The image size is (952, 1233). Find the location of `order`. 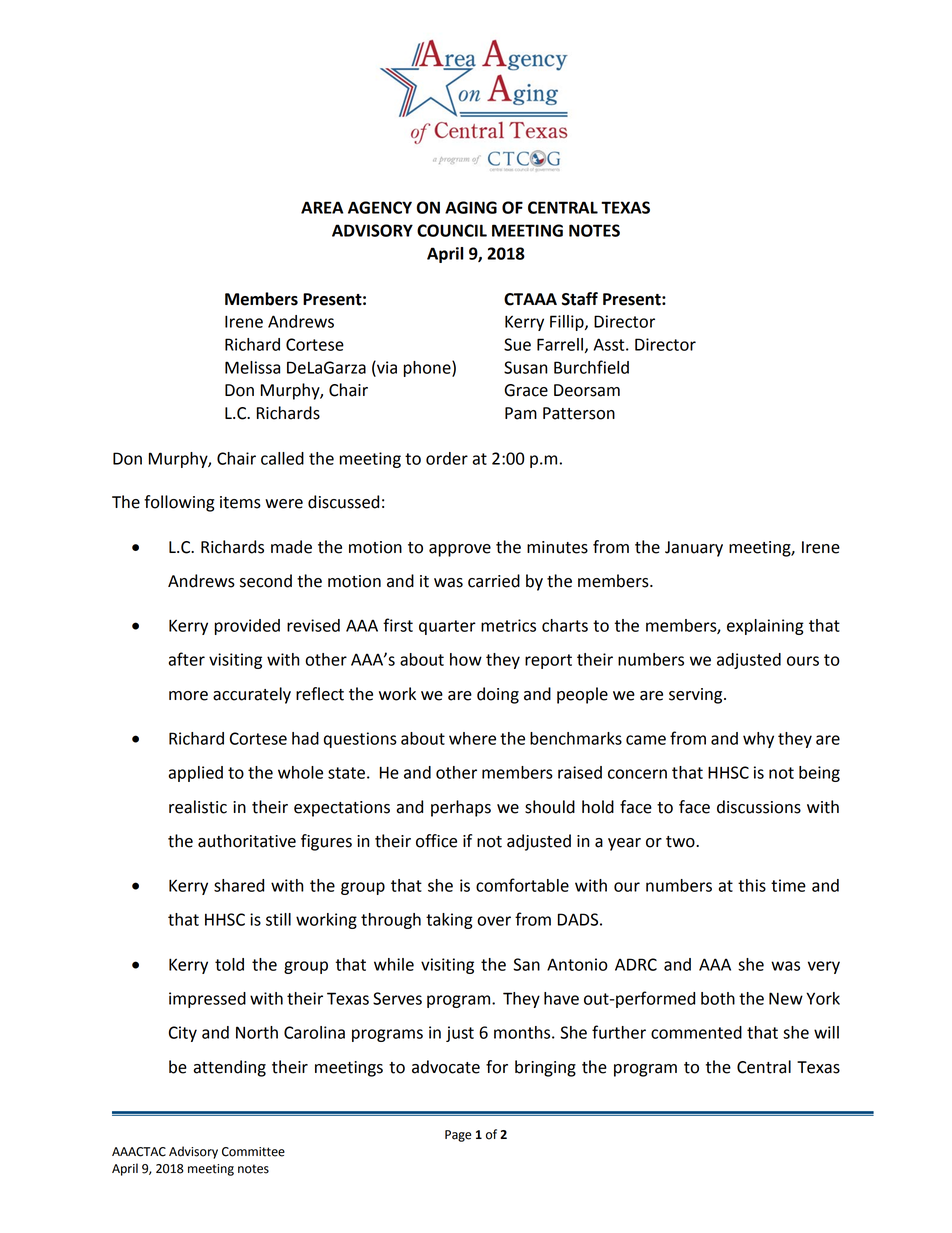

order is located at coordinates (447, 458).
